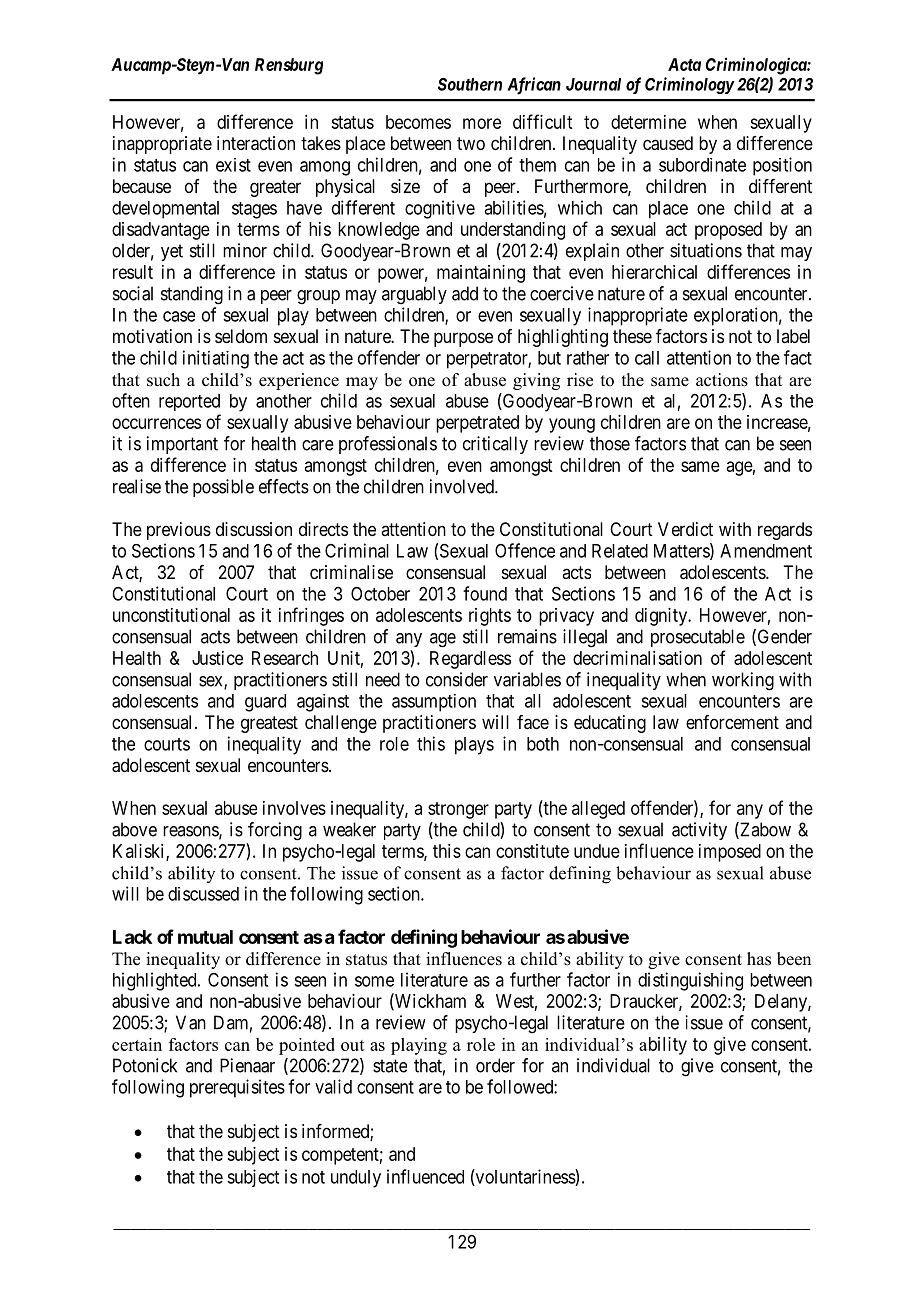 The height and width of the image is (1308, 924). I want to click on Criminology, so click(689, 85).
